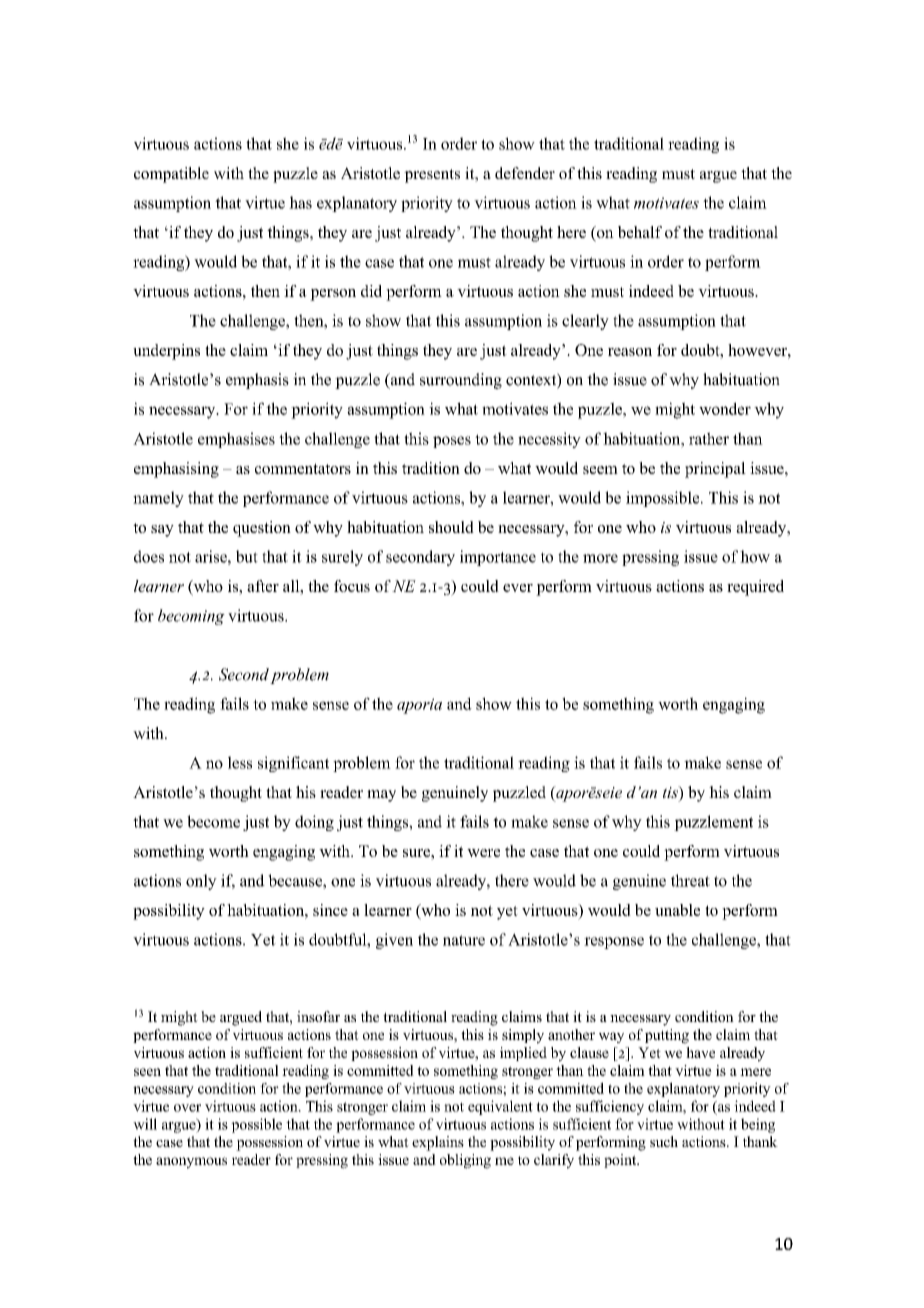  Describe the element at coordinates (451, 527) in the document. I see `should` at that location.
